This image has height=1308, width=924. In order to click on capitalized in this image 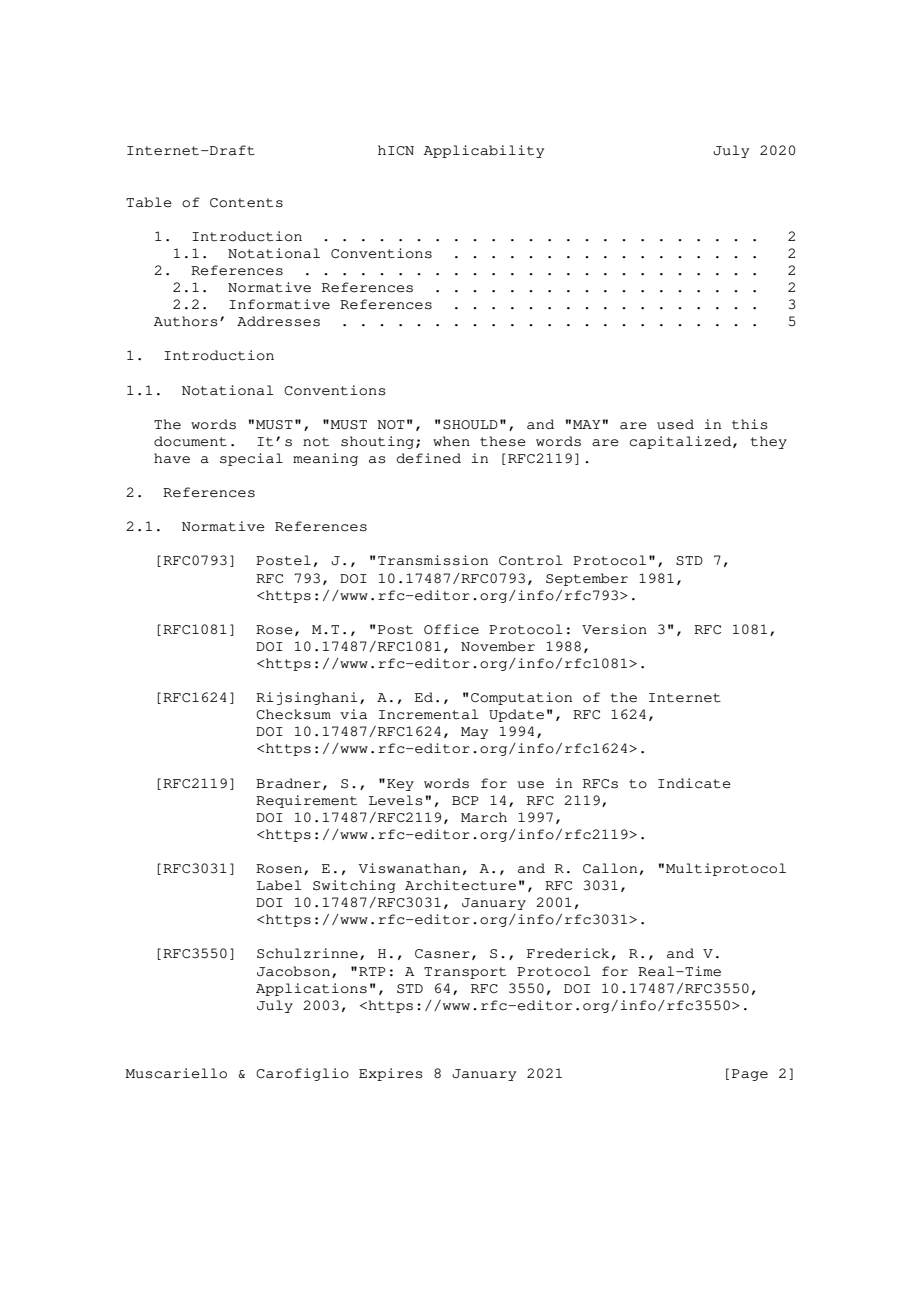, I will do `click(682, 442)`.
